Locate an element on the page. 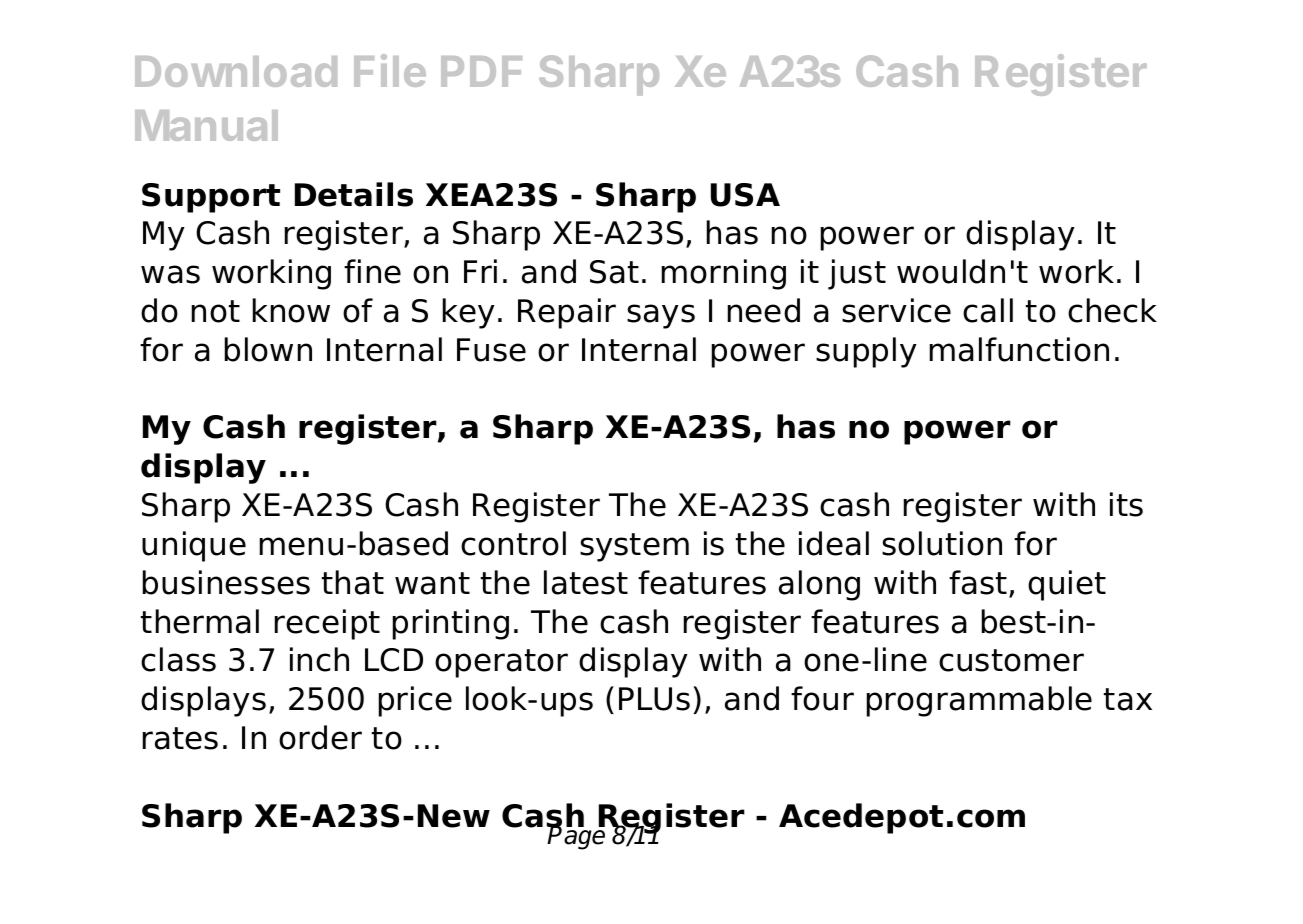 This document has width=1303, height=924. its is located at coordinates (1126, 504).
